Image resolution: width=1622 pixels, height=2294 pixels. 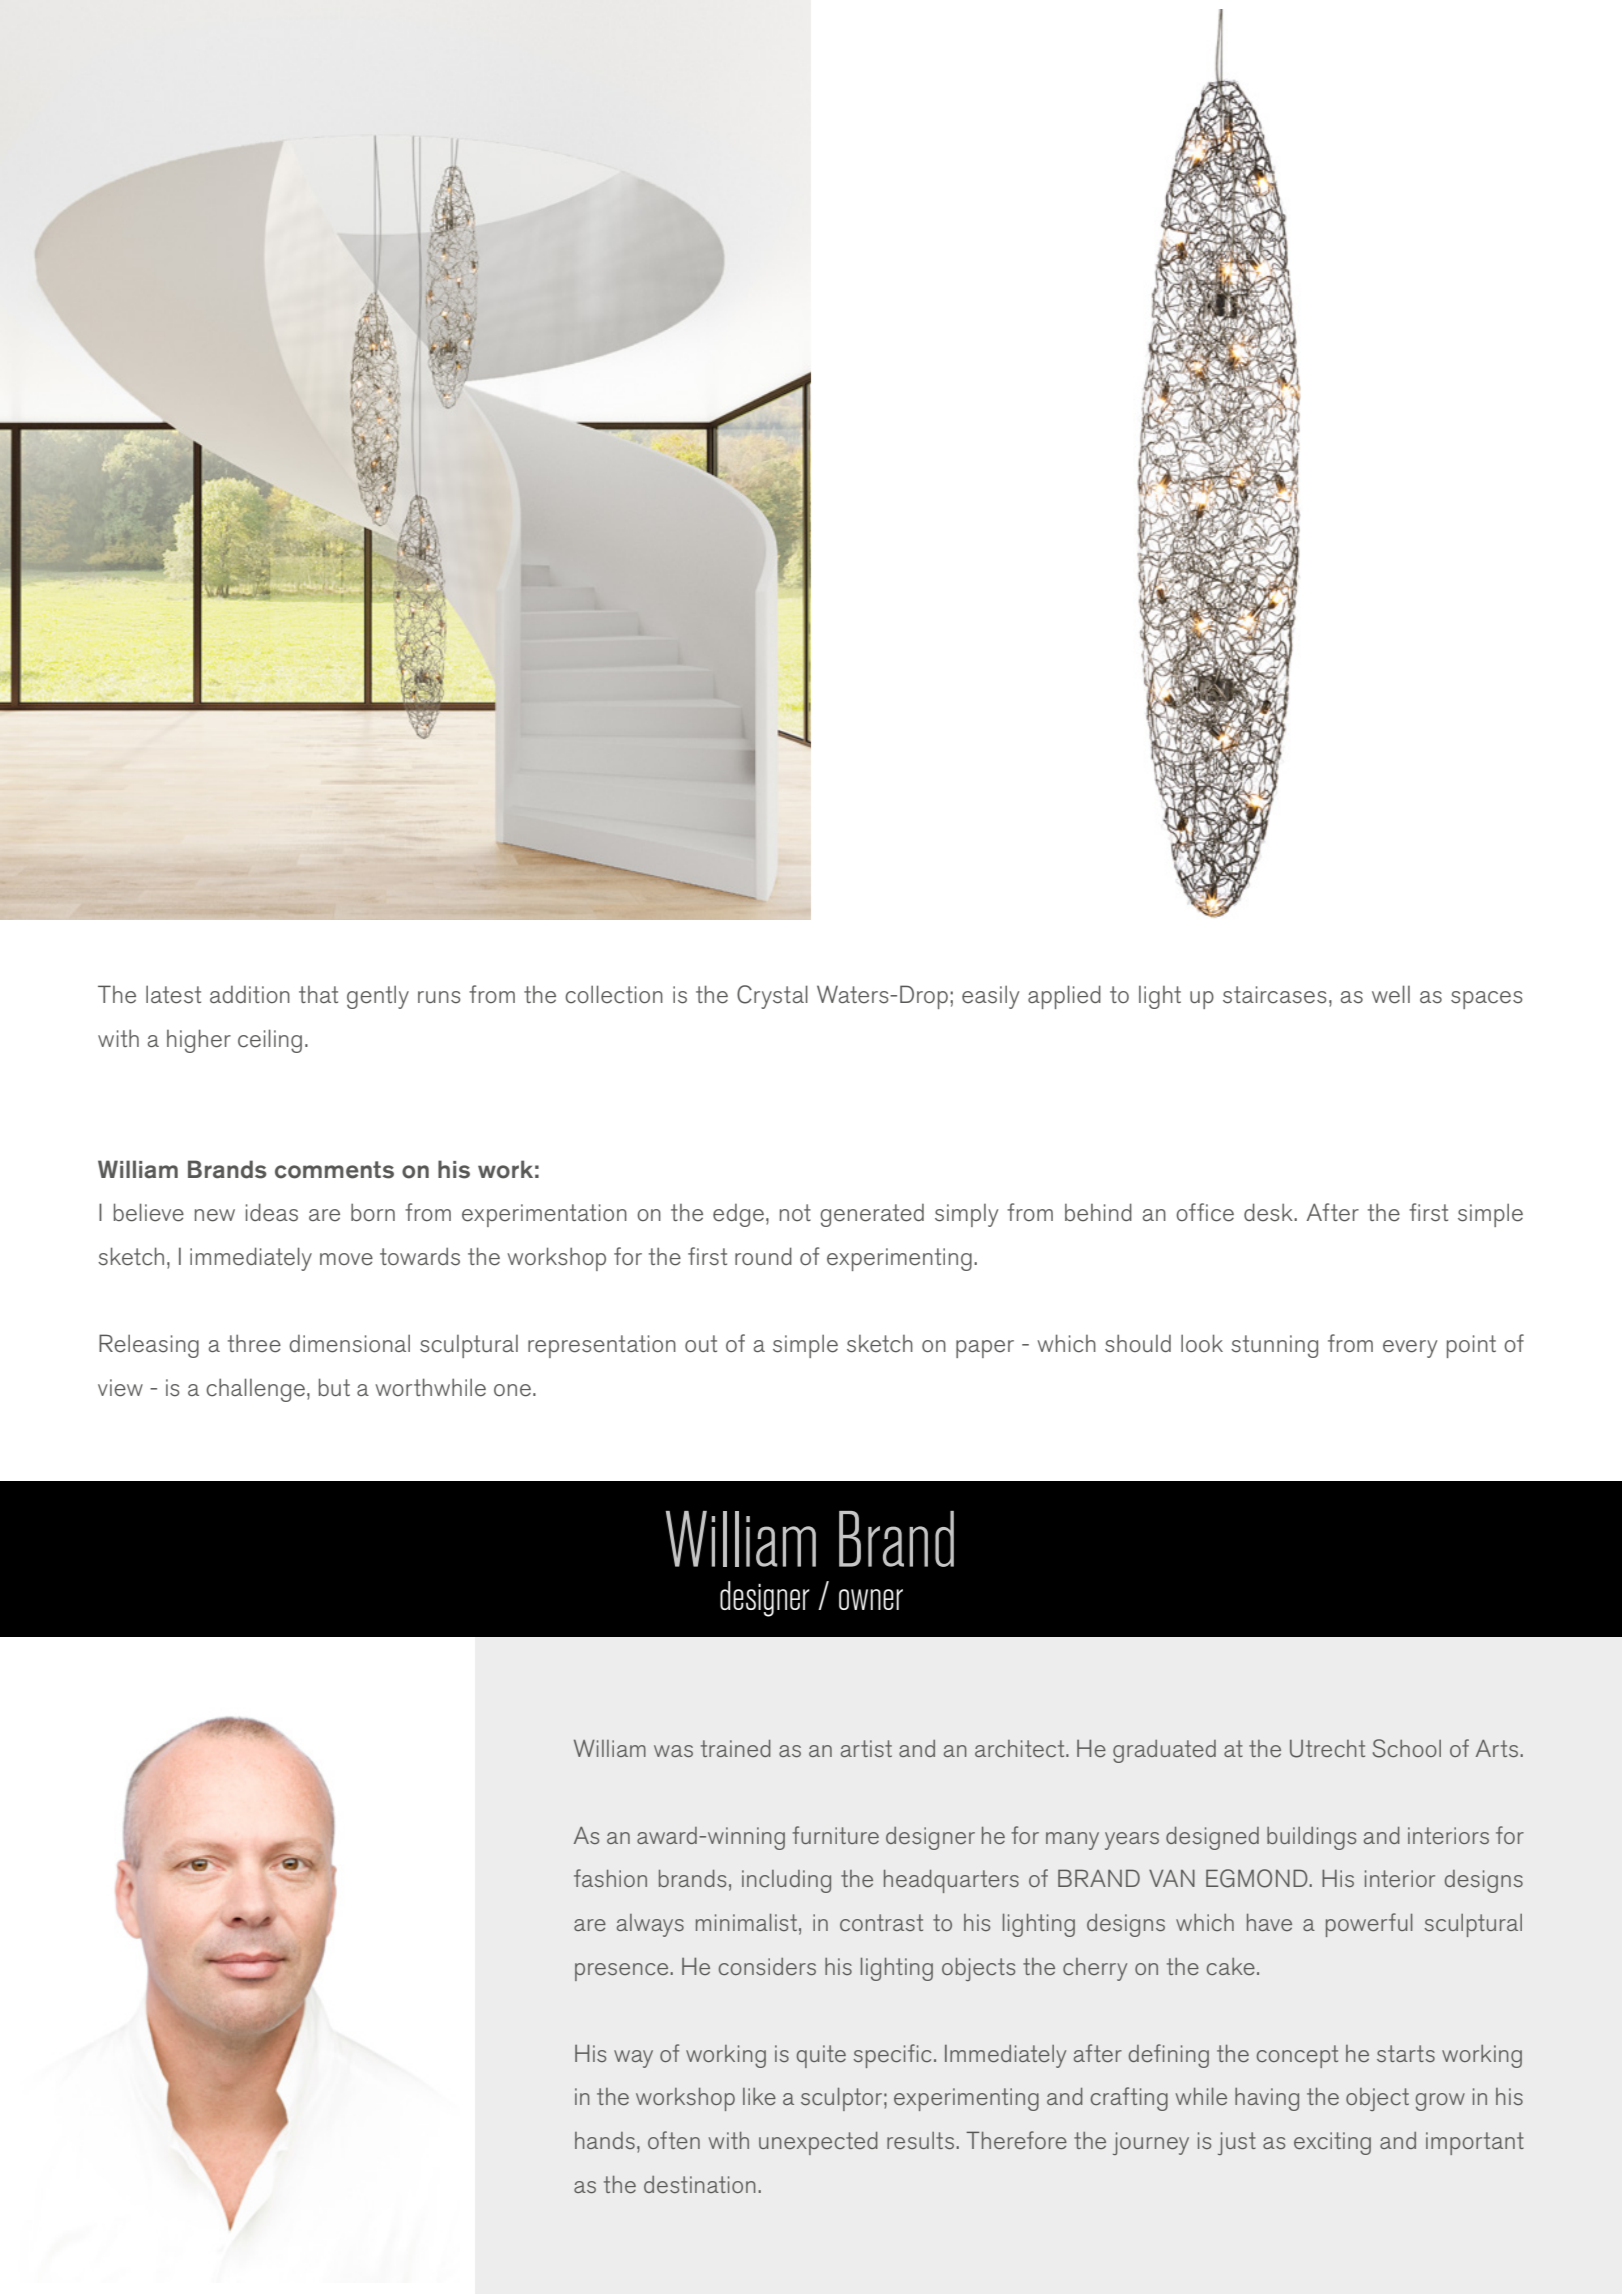 What do you see at coordinates (1311, 1838) in the screenshot?
I see `buildings` at bounding box center [1311, 1838].
